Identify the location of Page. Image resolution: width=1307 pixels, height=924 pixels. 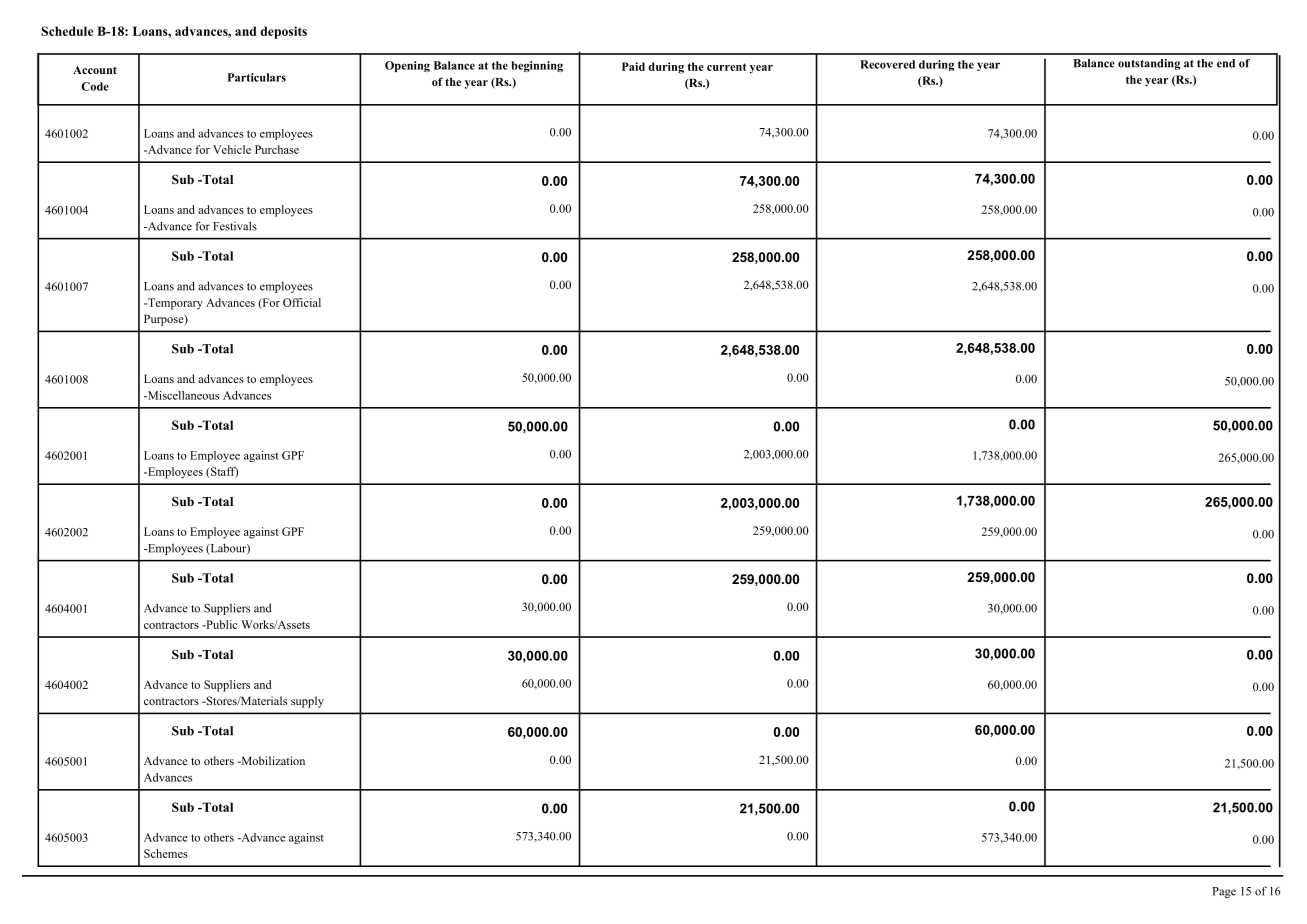
(1224, 892).
